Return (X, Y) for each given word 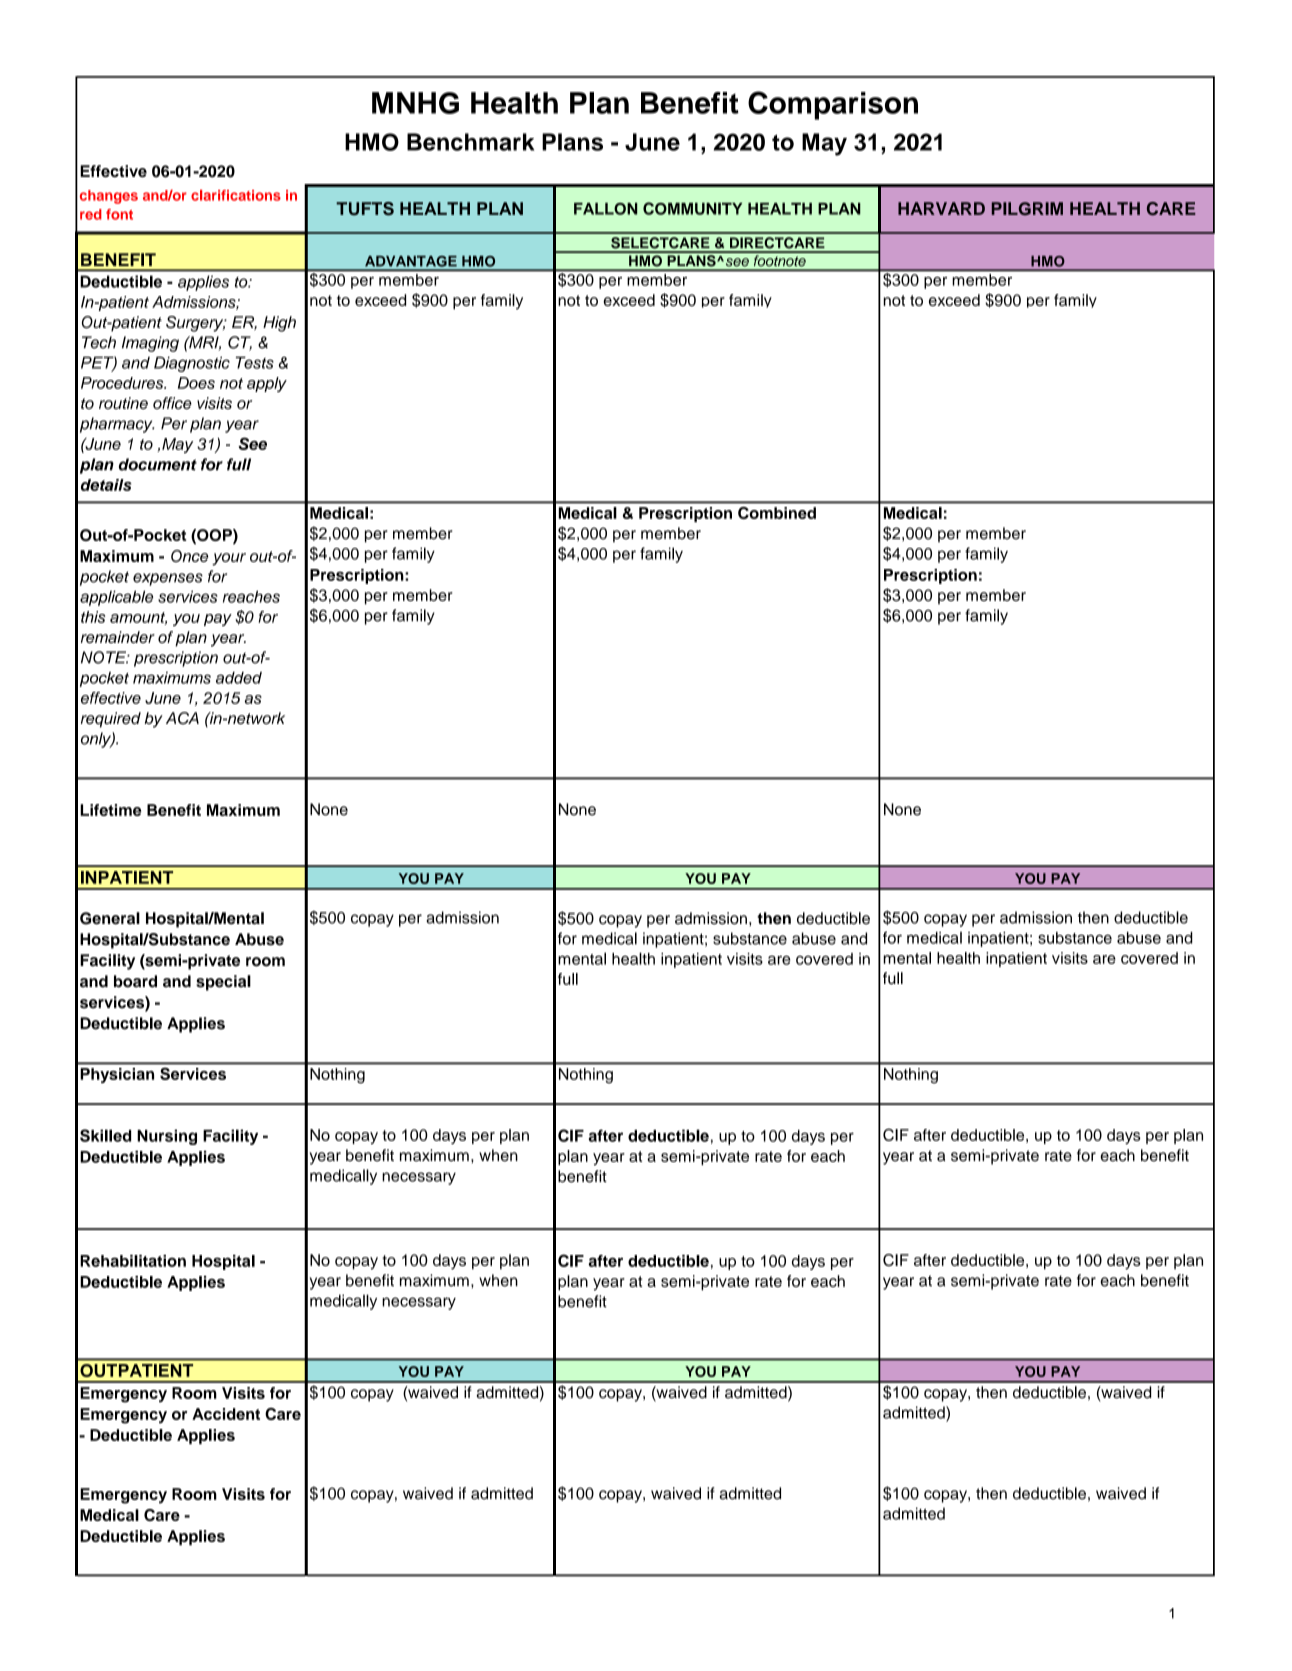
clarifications (236, 195)
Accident (226, 1414)
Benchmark (470, 142)
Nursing (167, 1137)
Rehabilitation (133, 1261)
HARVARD (941, 208)
